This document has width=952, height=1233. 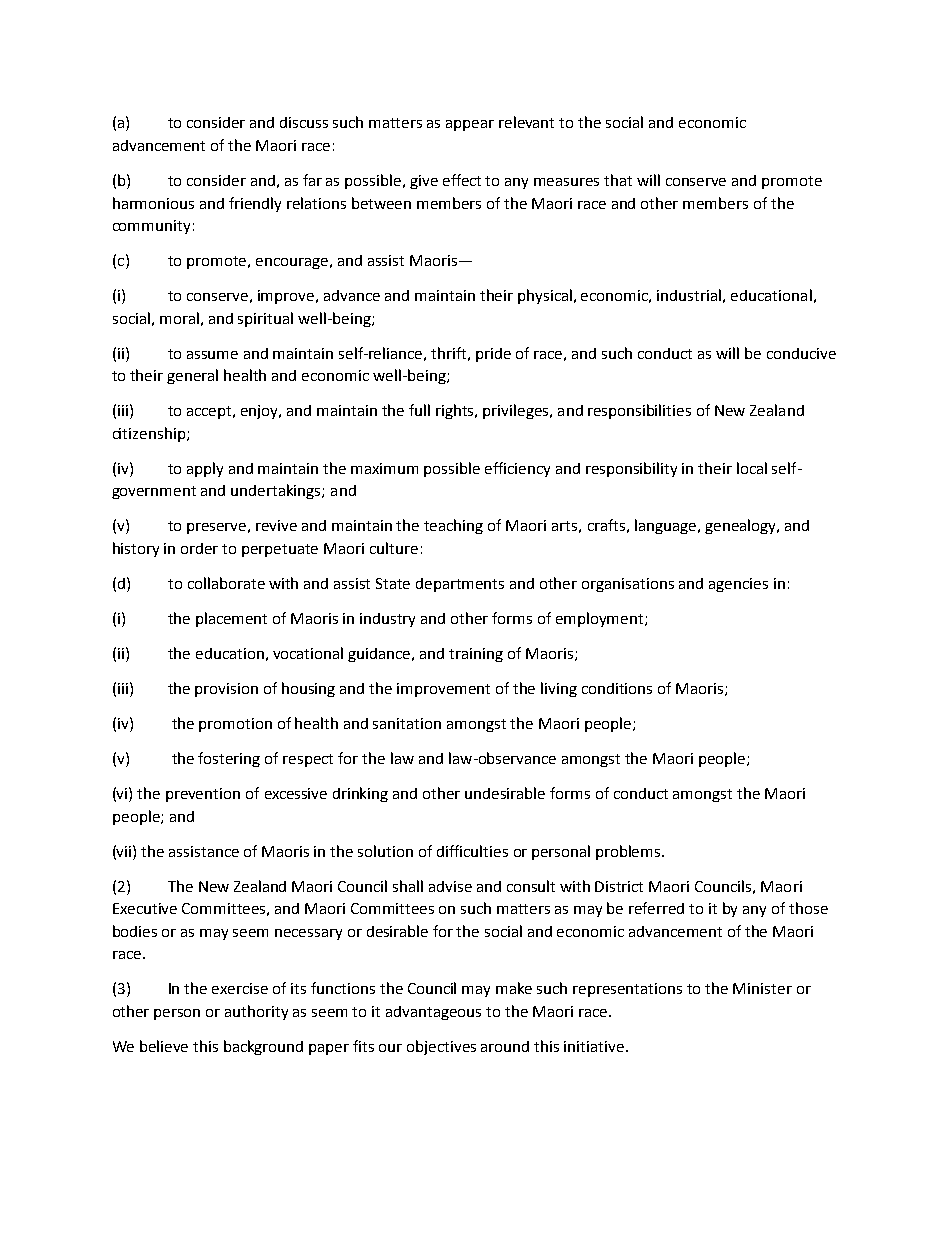 What do you see at coordinates (629, 852) in the document?
I see `problems` at bounding box center [629, 852].
